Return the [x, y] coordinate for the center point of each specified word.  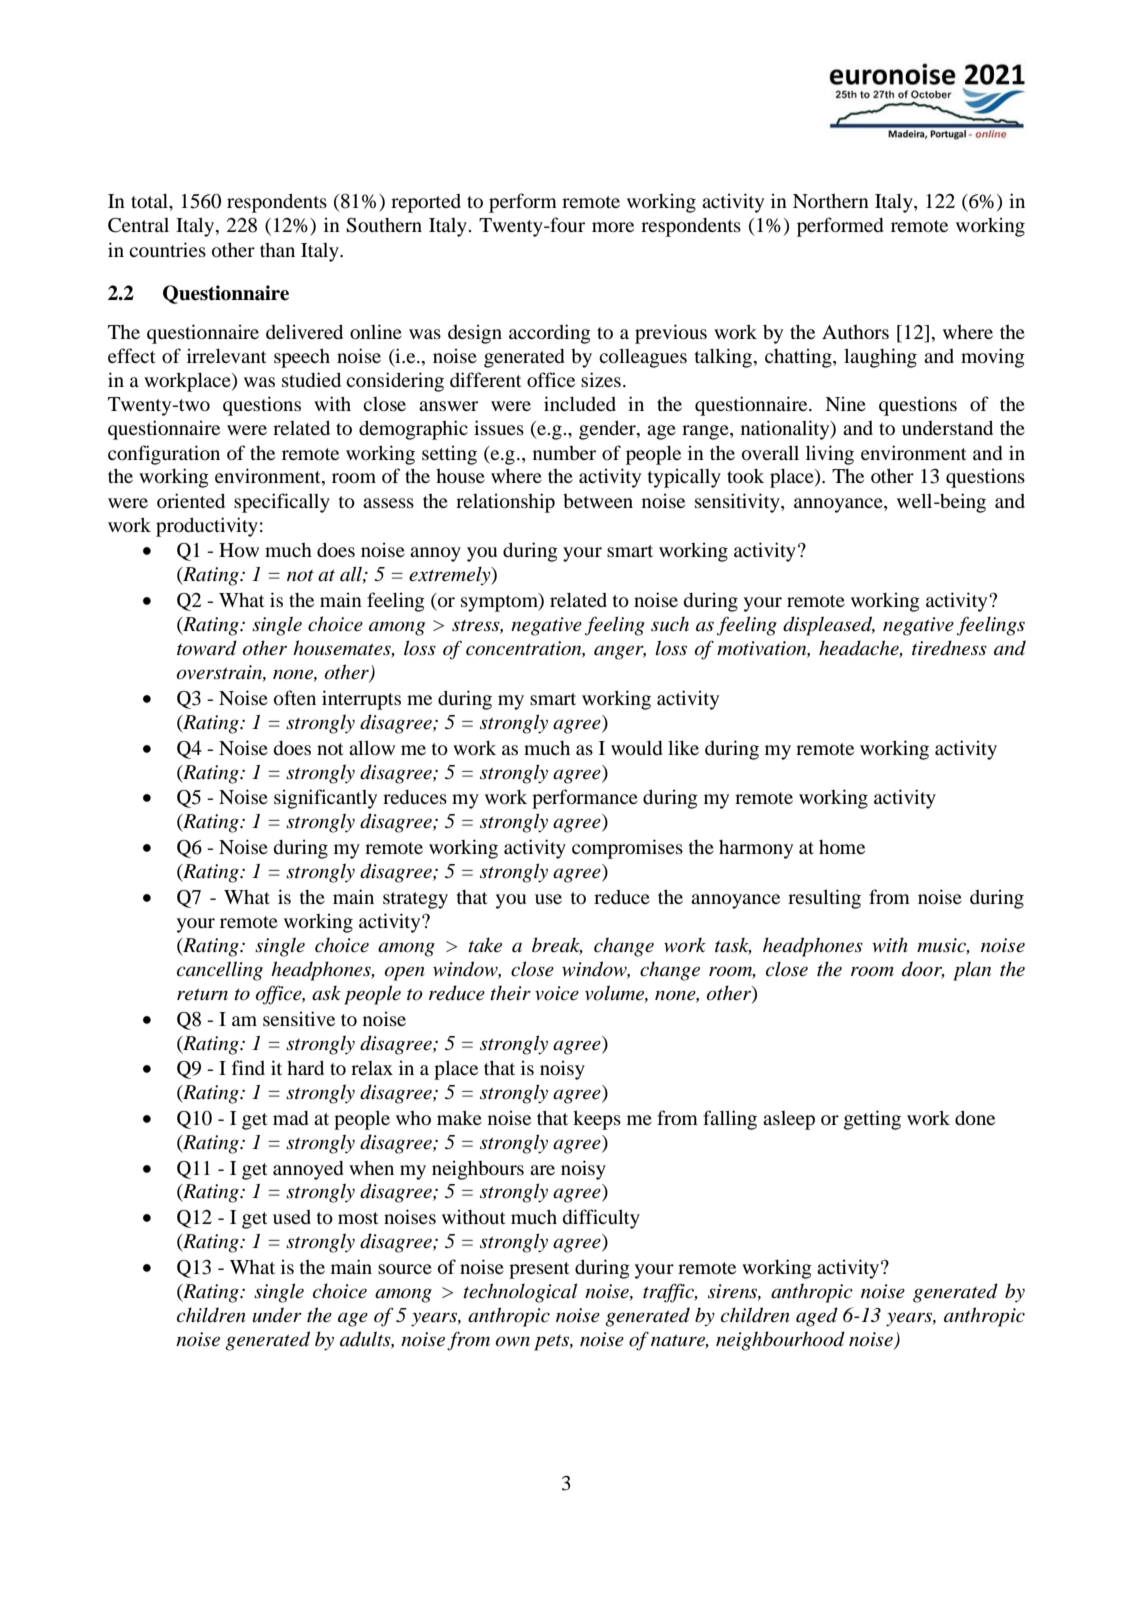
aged [817, 1317]
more [613, 227]
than [277, 250]
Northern [831, 201]
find [248, 1067]
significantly [325, 799]
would [637, 747]
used [292, 1217]
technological [520, 1293]
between [598, 501]
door [923, 969]
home [842, 847]
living [830, 455]
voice [557, 993]
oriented [191, 500]
